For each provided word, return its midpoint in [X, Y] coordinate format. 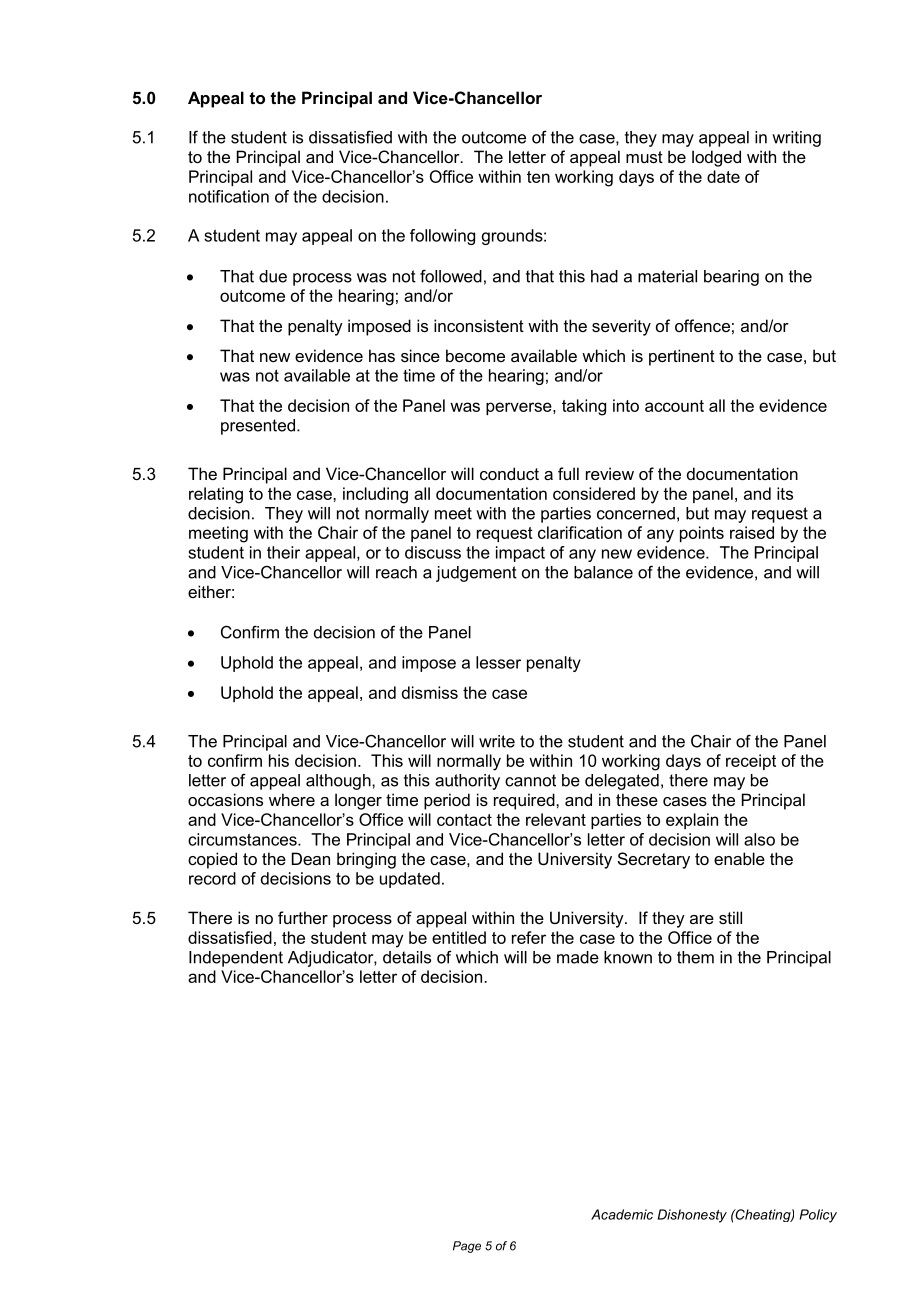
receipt [751, 762]
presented [258, 427]
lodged [716, 158]
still [730, 917]
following [442, 237]
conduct [509, 473]
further [303, 917]
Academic [622, 1214]
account [674, 406]
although [339, 782]
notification [229, 196]
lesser [498, 662]
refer [529, 937]
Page [467, 1247]
